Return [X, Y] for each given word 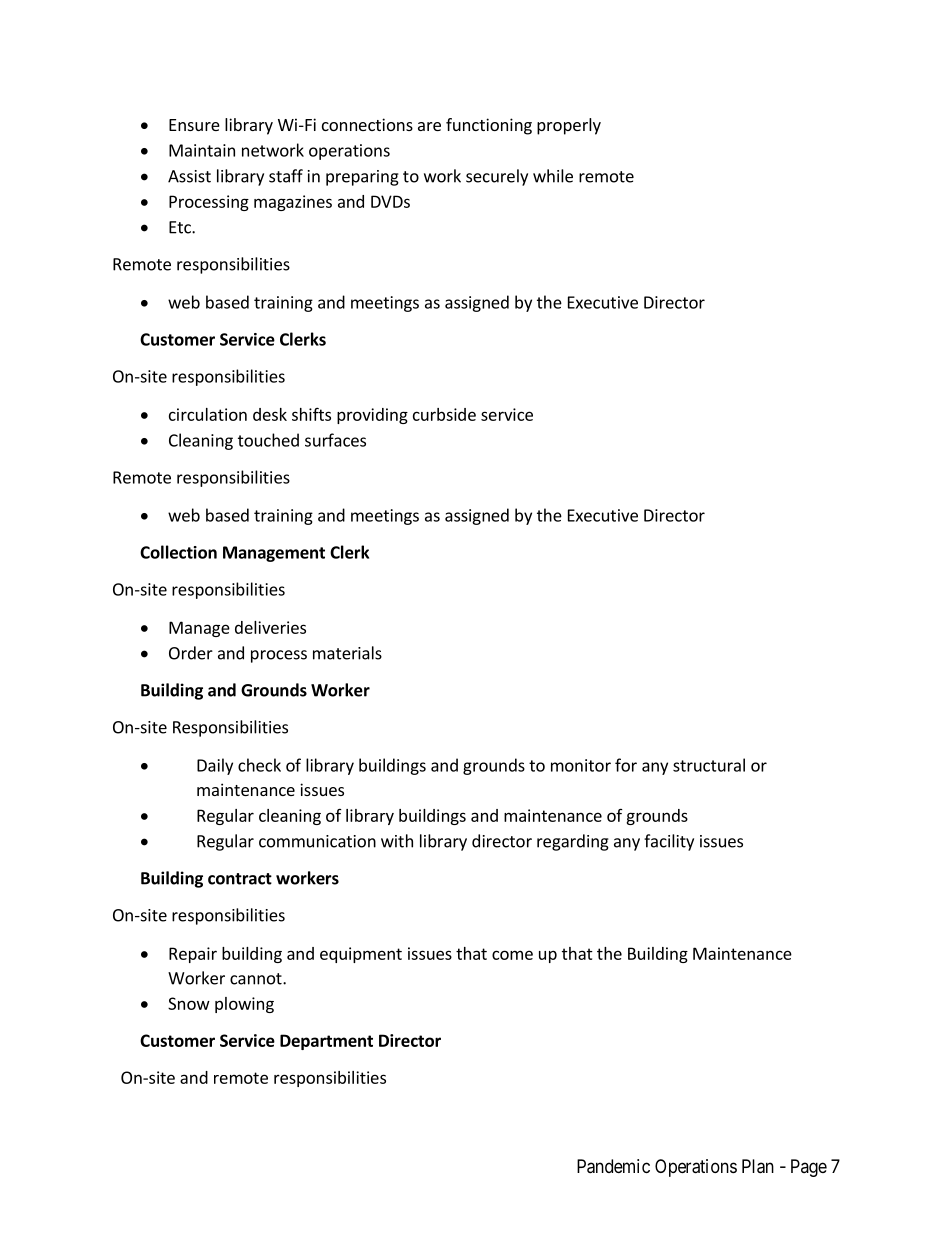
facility [669, 842]
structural [709, 765]
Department [326, 1042]
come [512, 955]
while [553, 176]
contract [240, 879]
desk [270, 414]
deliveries [270, 627]
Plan [758, 1166]
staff [286, 176]
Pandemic [613, 1166]
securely [497, 177]
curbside [444, 414]
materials [347, 653]
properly [569, 126]
